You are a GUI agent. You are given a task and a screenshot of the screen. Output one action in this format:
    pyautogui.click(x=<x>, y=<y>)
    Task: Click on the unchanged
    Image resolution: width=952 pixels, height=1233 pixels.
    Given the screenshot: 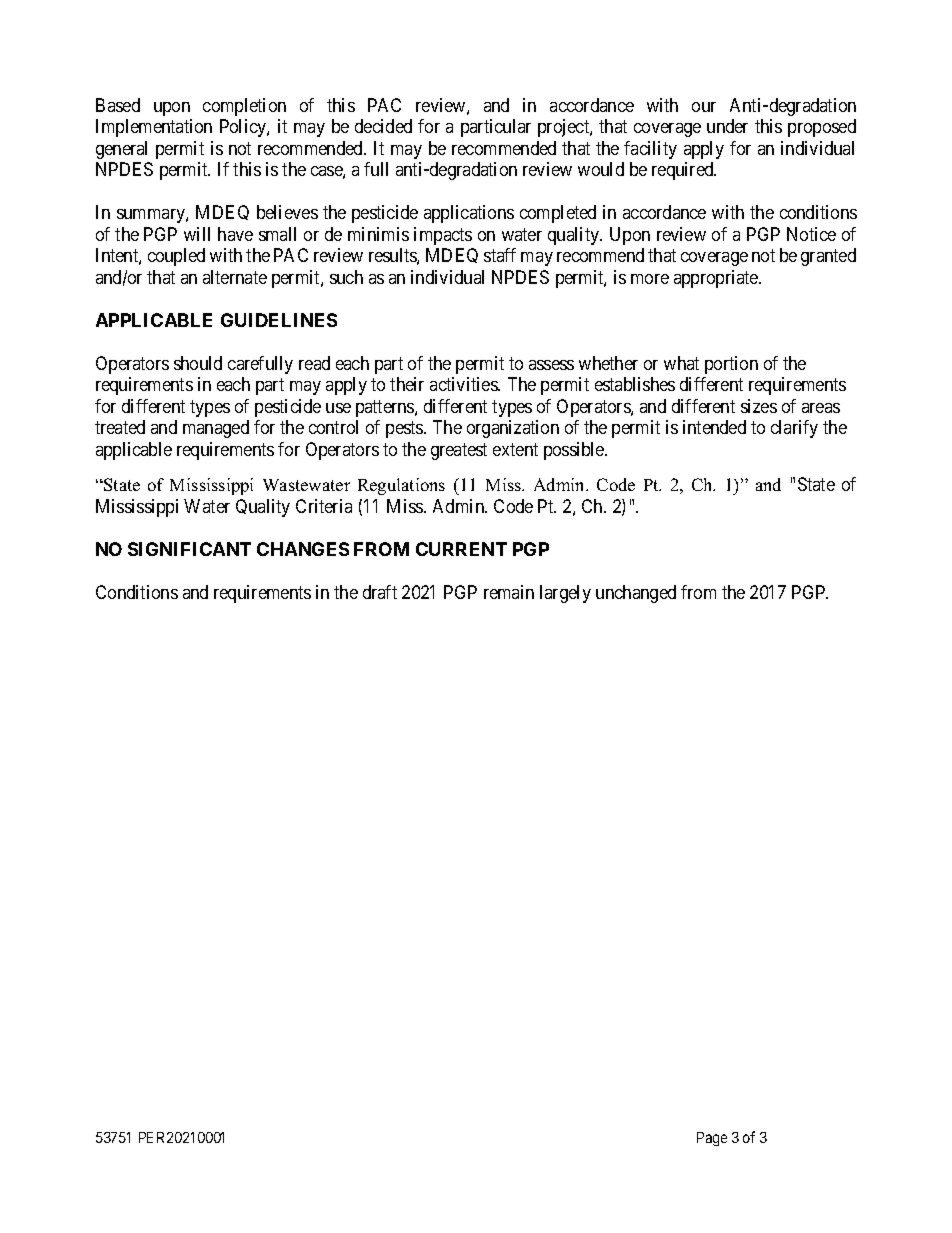 What is the action you would take?
    pyautogui.click(x=636, y=594)
